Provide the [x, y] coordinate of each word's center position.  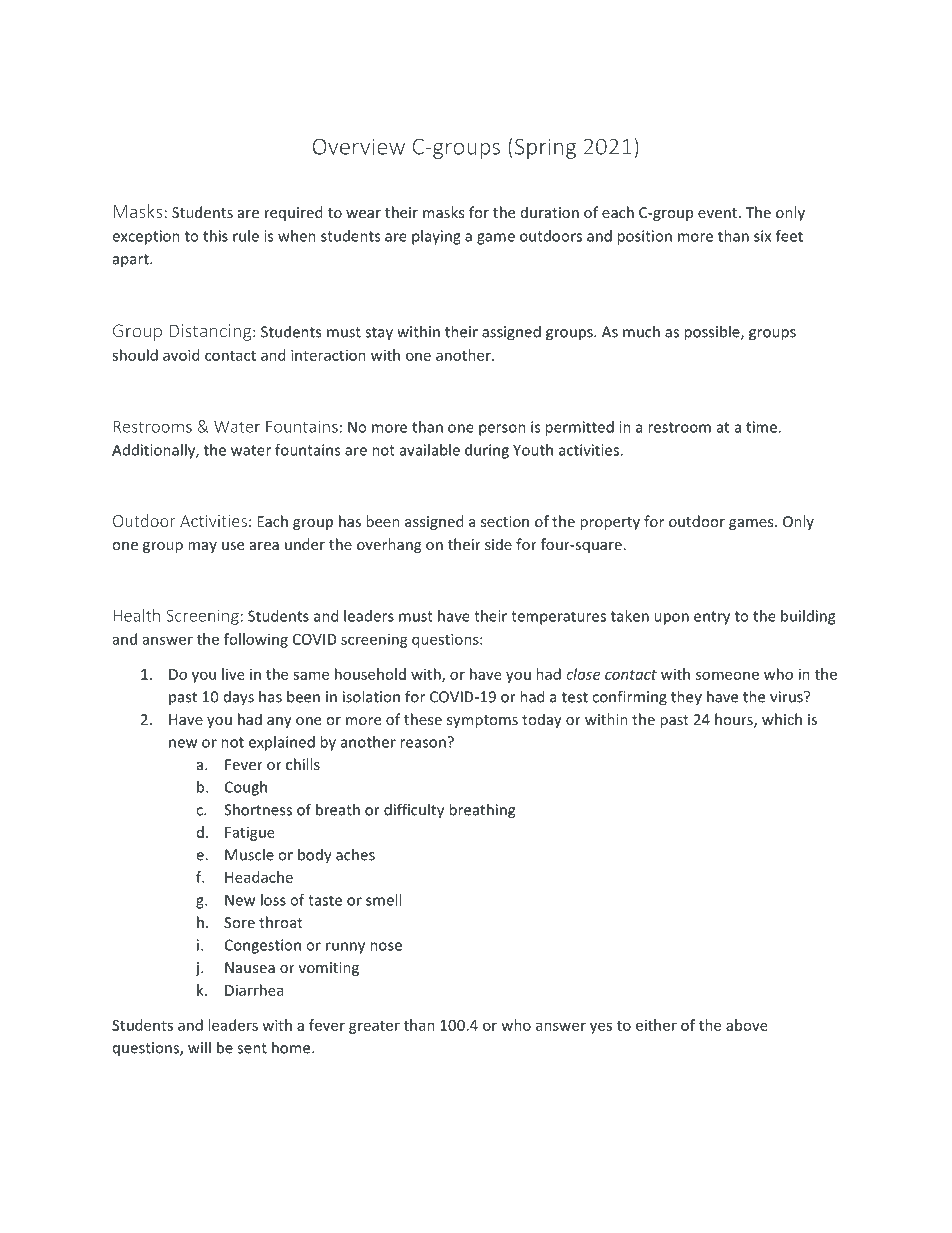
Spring [545, 148]
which [782, 719]
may [202, 547]
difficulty [414, 811]
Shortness [258, 809]
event [719, 213]
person [502, 430]
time [761, 427]
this [215, 236]
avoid [181, 355]
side [498, 544]
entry [712, 618]
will [199, 1047]
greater [374, 1027]
